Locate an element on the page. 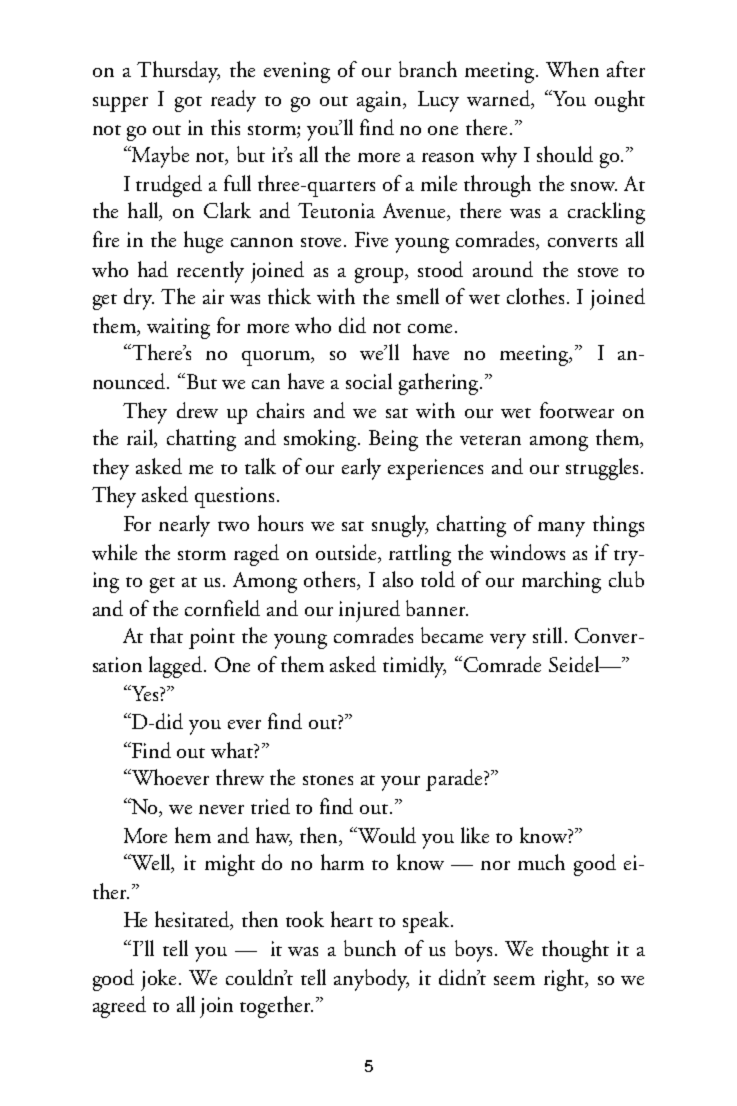 The height and width of the document is (1106, 737). again is located at coordinates (381, 101).
